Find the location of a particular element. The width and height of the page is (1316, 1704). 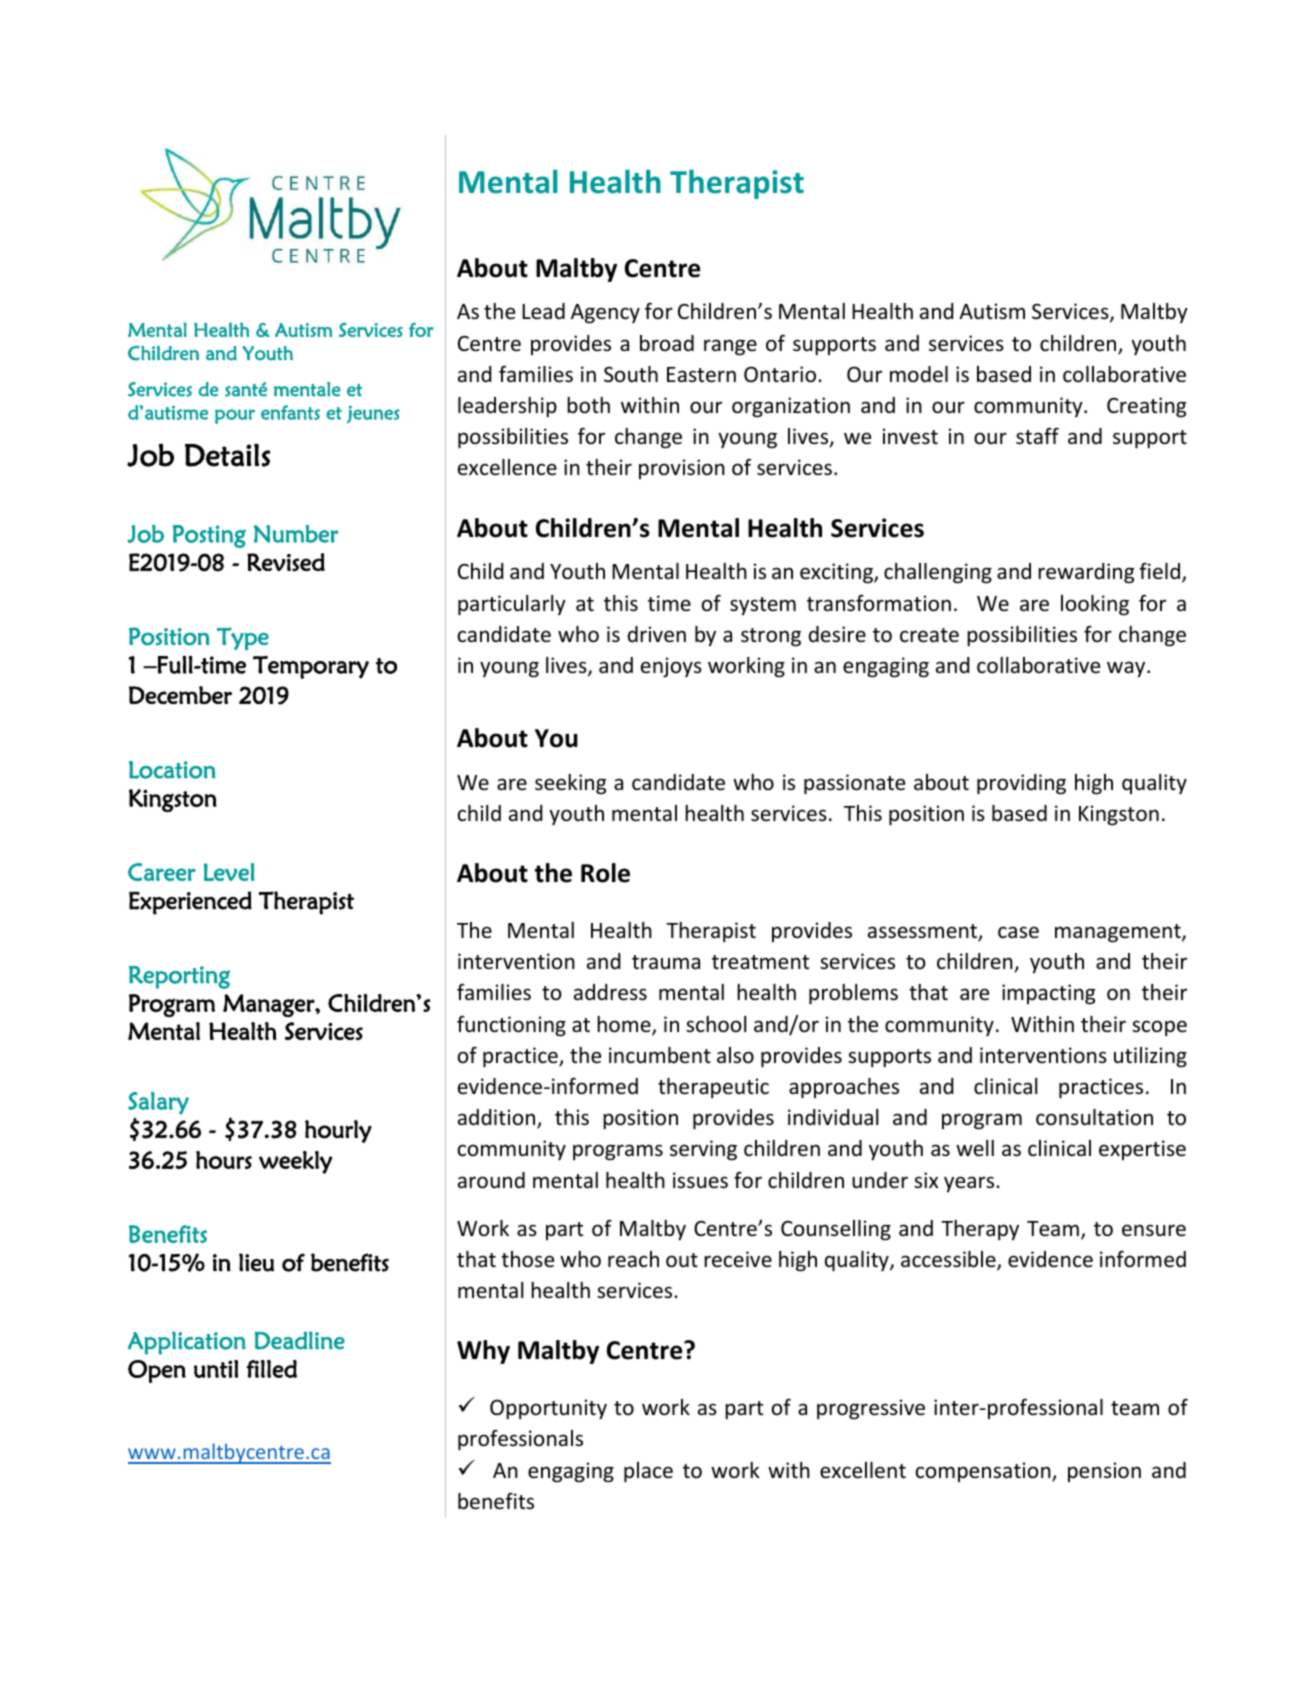

Level is located at coordinates (229, 872).
